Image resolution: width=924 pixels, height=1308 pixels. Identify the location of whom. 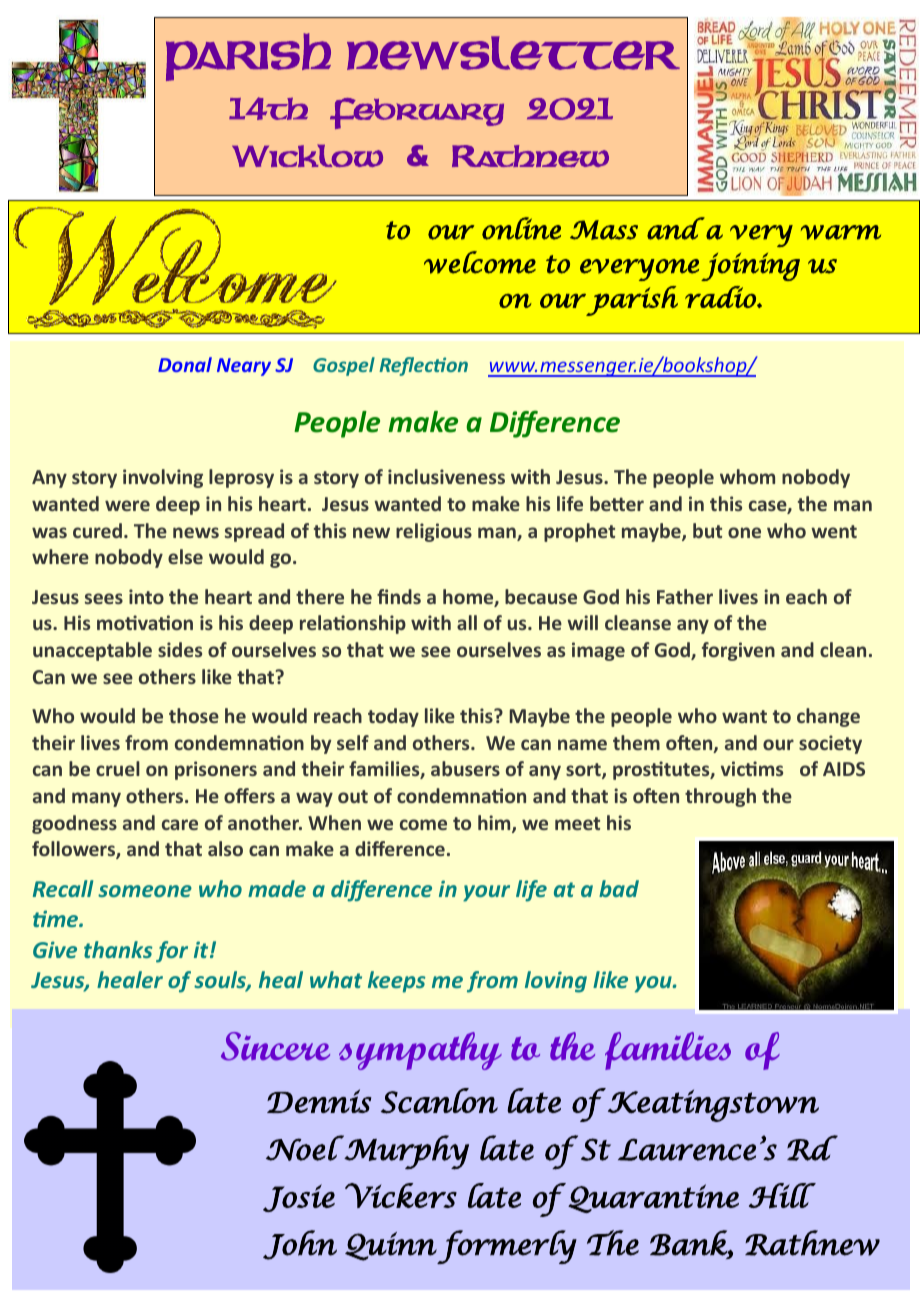
(747, 476).
